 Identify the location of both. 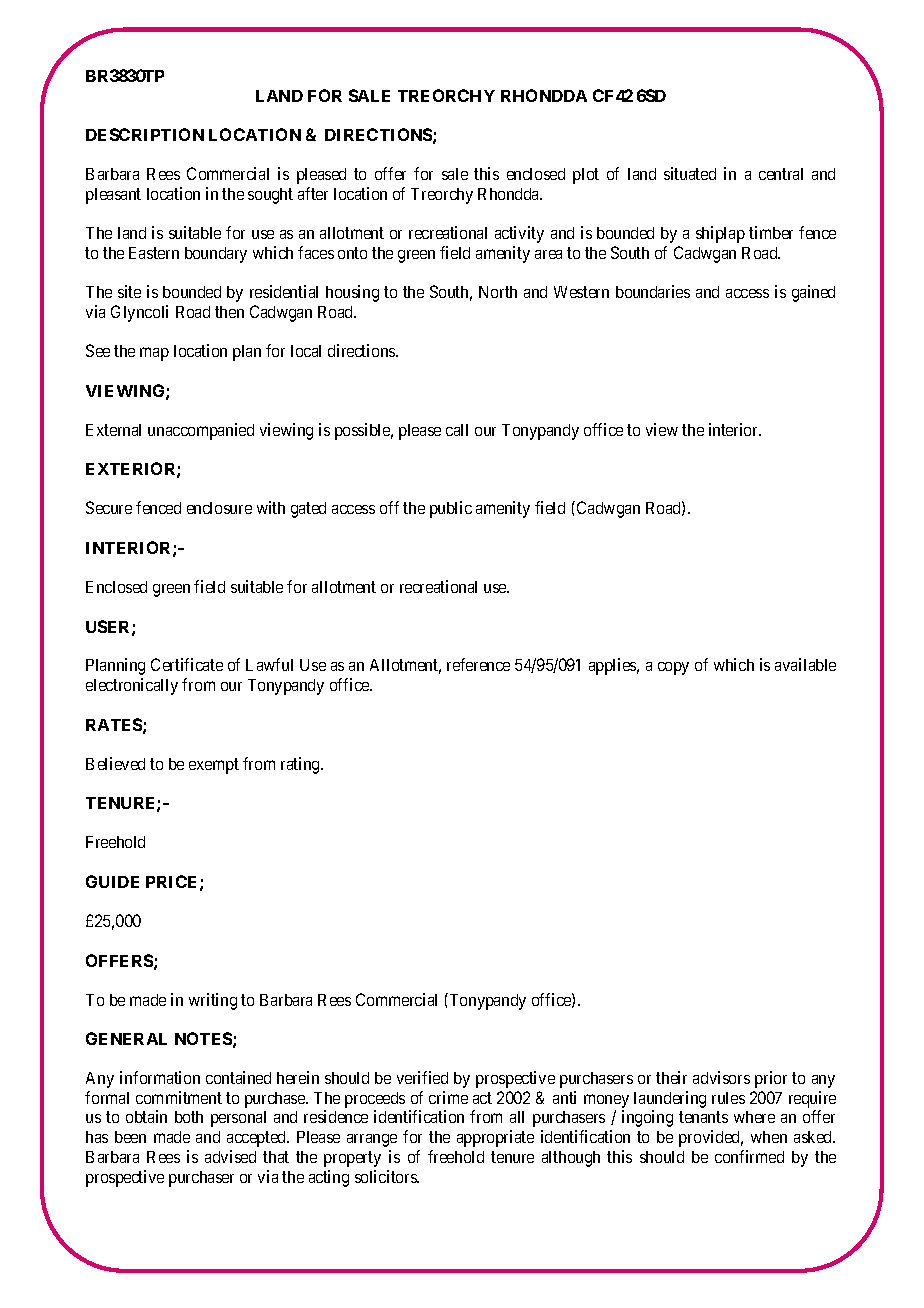
(189, 1117).
